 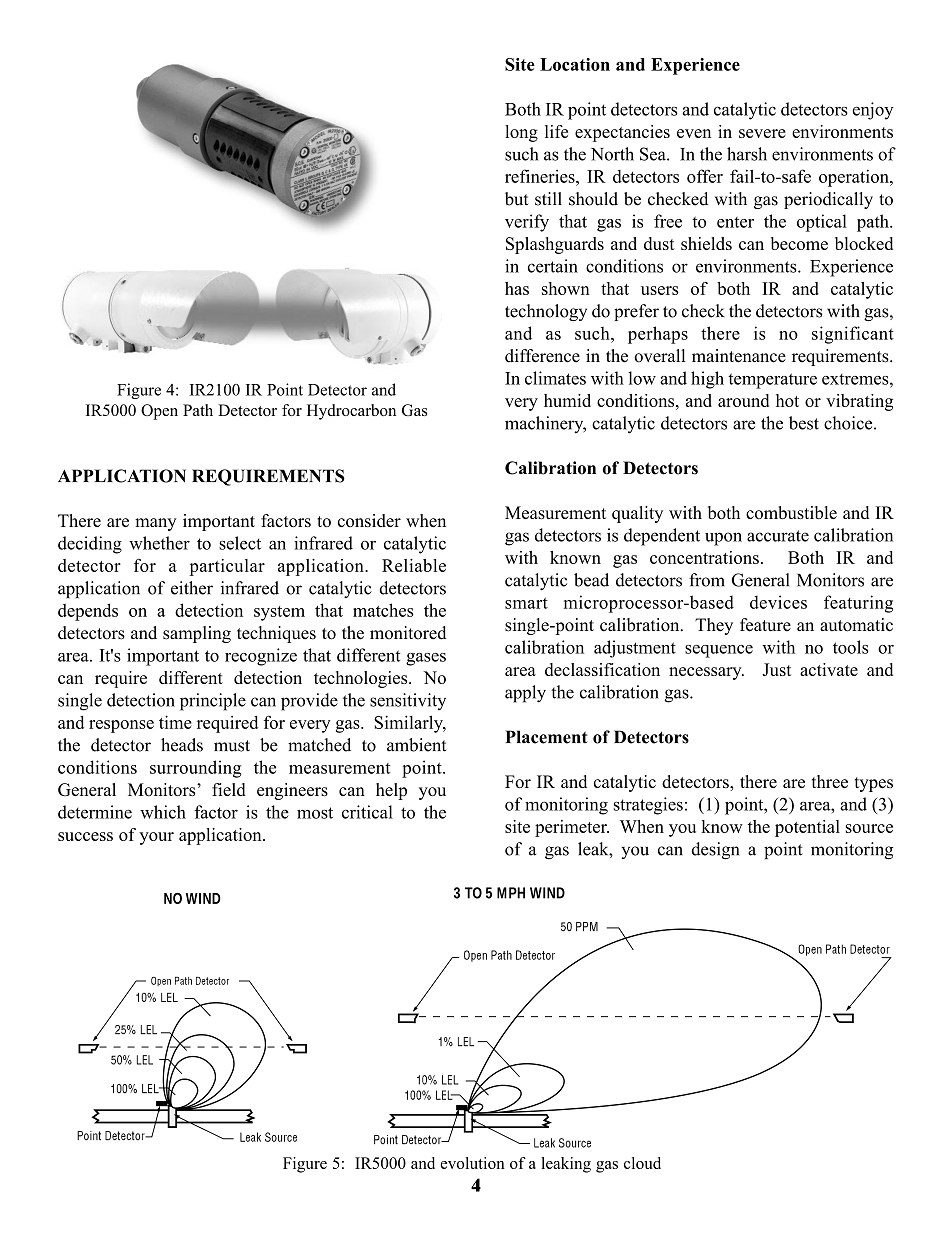 What do you see at coordinates (472, 1163) in the screenshot?
I see `evolution` at bounding box center [472, 1163].
